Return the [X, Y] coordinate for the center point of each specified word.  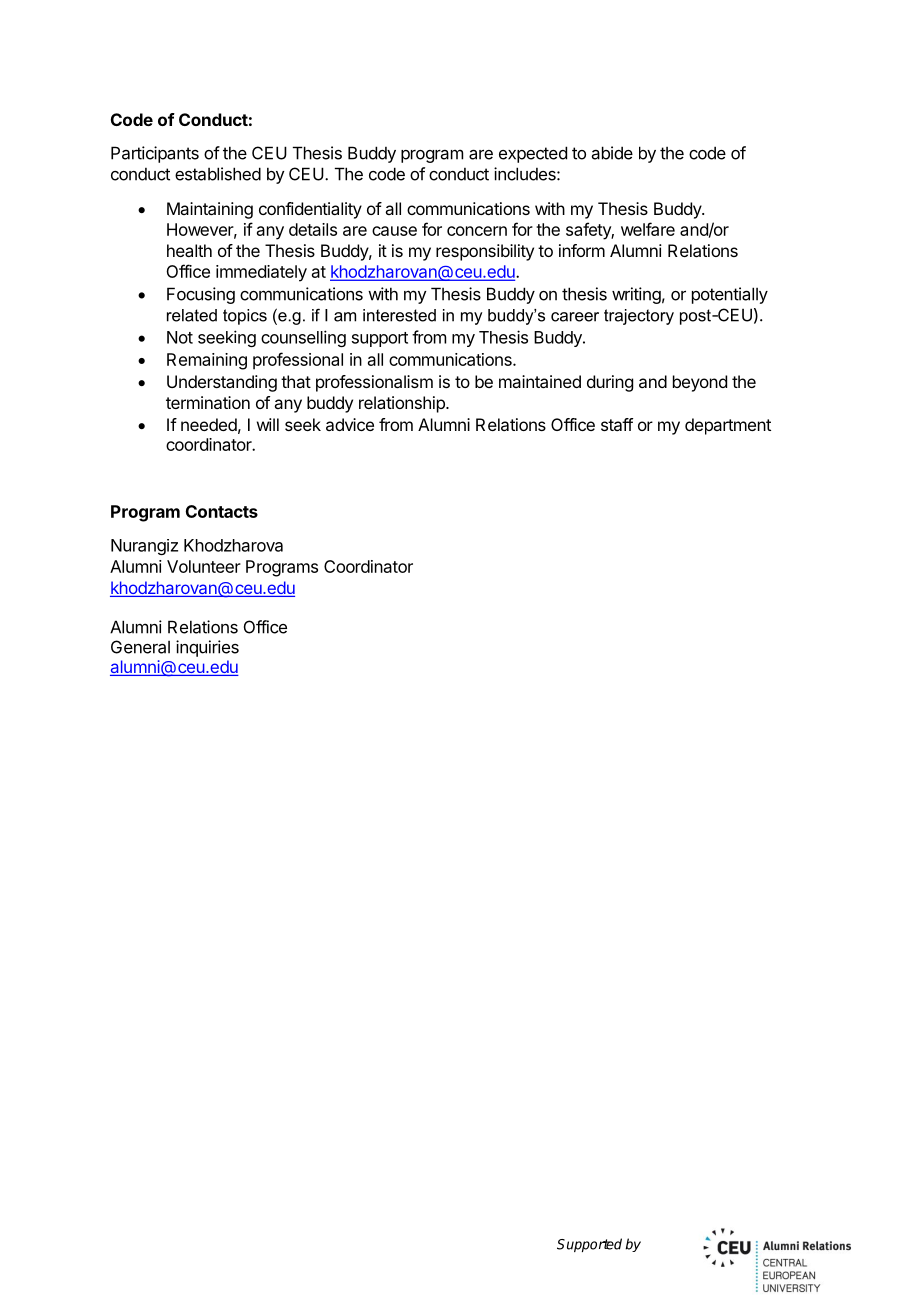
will [268, 424]
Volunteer [204, 566]
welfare [648, 229]
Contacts [222, 511]
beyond [700, 383]
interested [399, 315]
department [728, 426]
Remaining [207, 361]
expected [533, 154]
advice [350, 424]
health [189, 250]
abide [612, 153]
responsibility [485, 252]
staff [617, 424]
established [218, 174]
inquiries [207, 648]
